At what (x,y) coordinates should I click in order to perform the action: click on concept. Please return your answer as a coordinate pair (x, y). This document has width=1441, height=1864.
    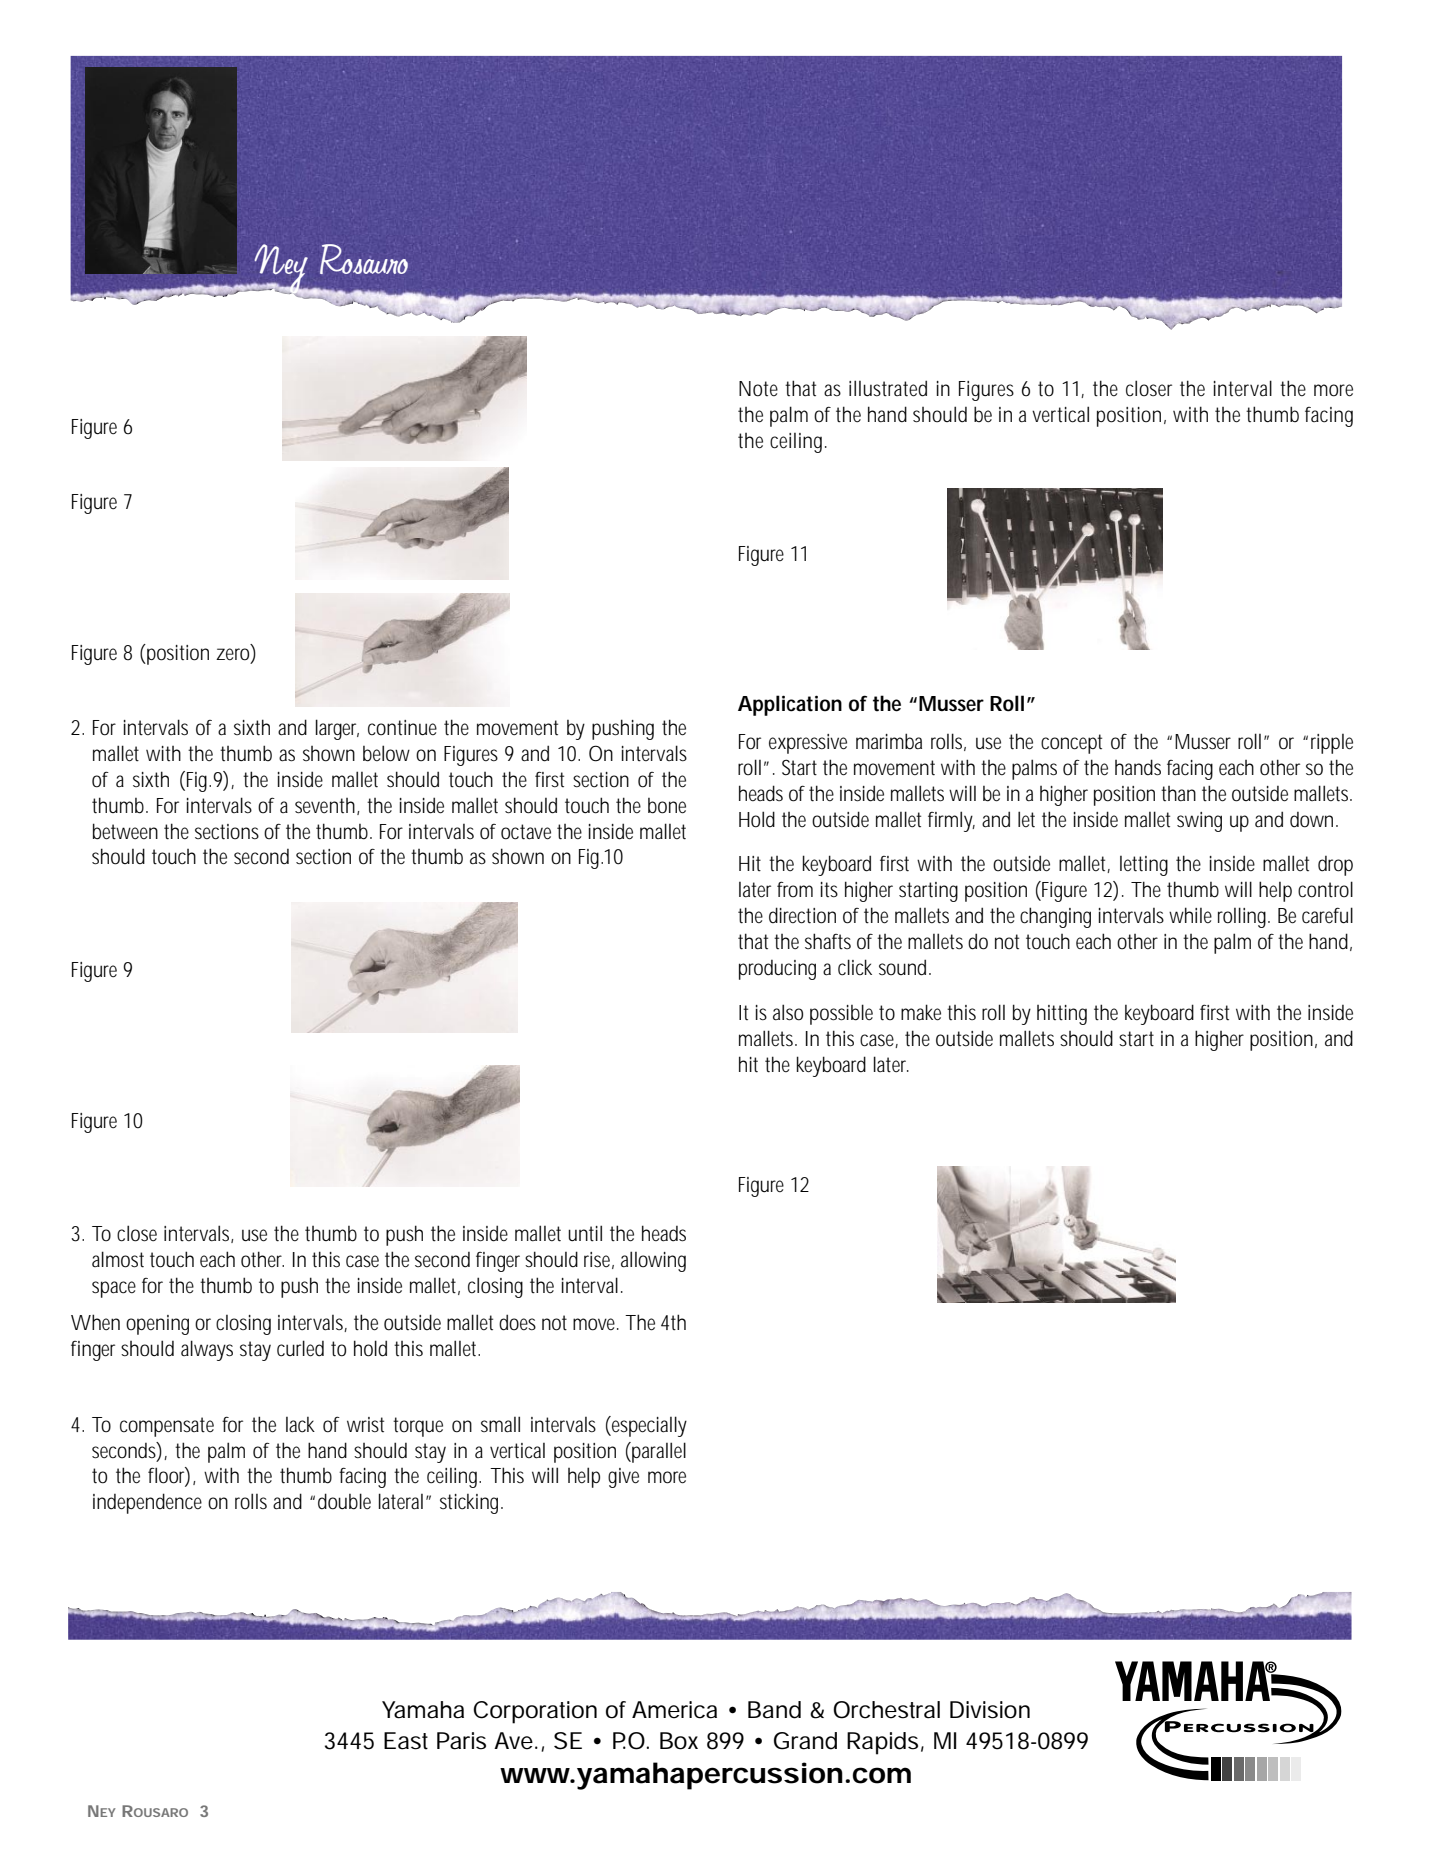
    Looking at the image, I should click on (1071, 744).
